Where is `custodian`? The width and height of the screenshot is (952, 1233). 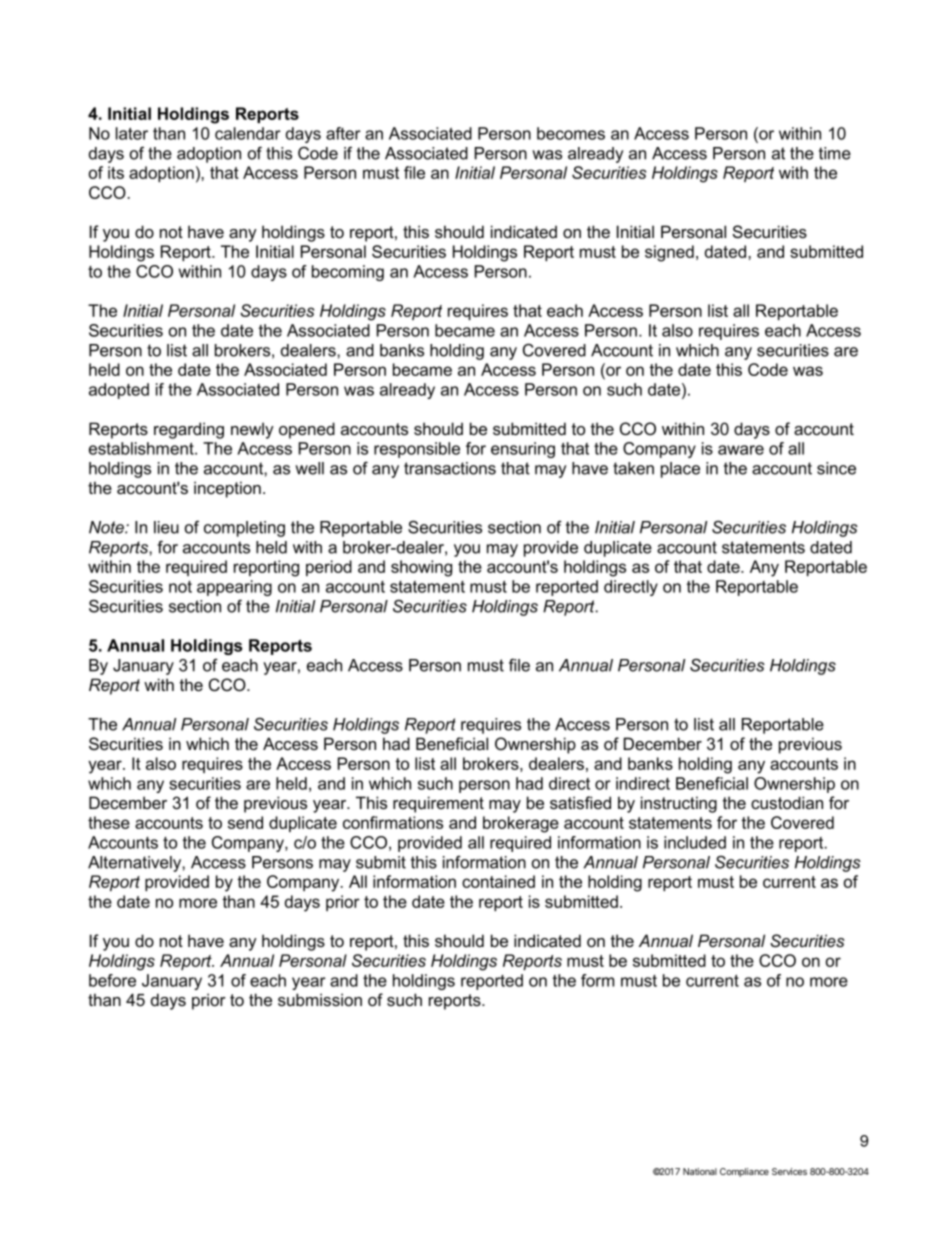
custodian is located at coordinates (787, 802).
